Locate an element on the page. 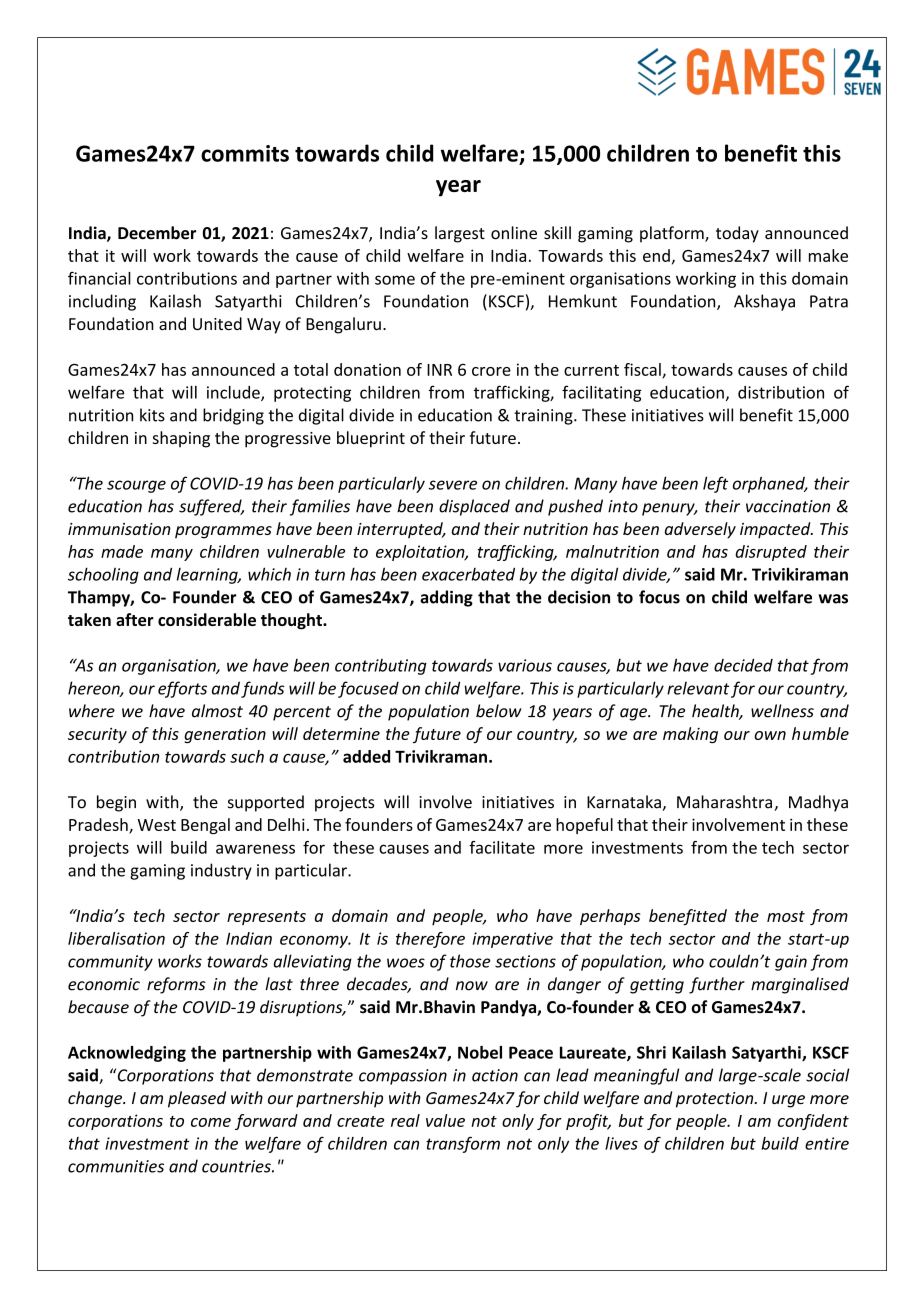 Image resolution: width=924 pixels, height=1308 pixels. today is located at coordinates (737, 234).
